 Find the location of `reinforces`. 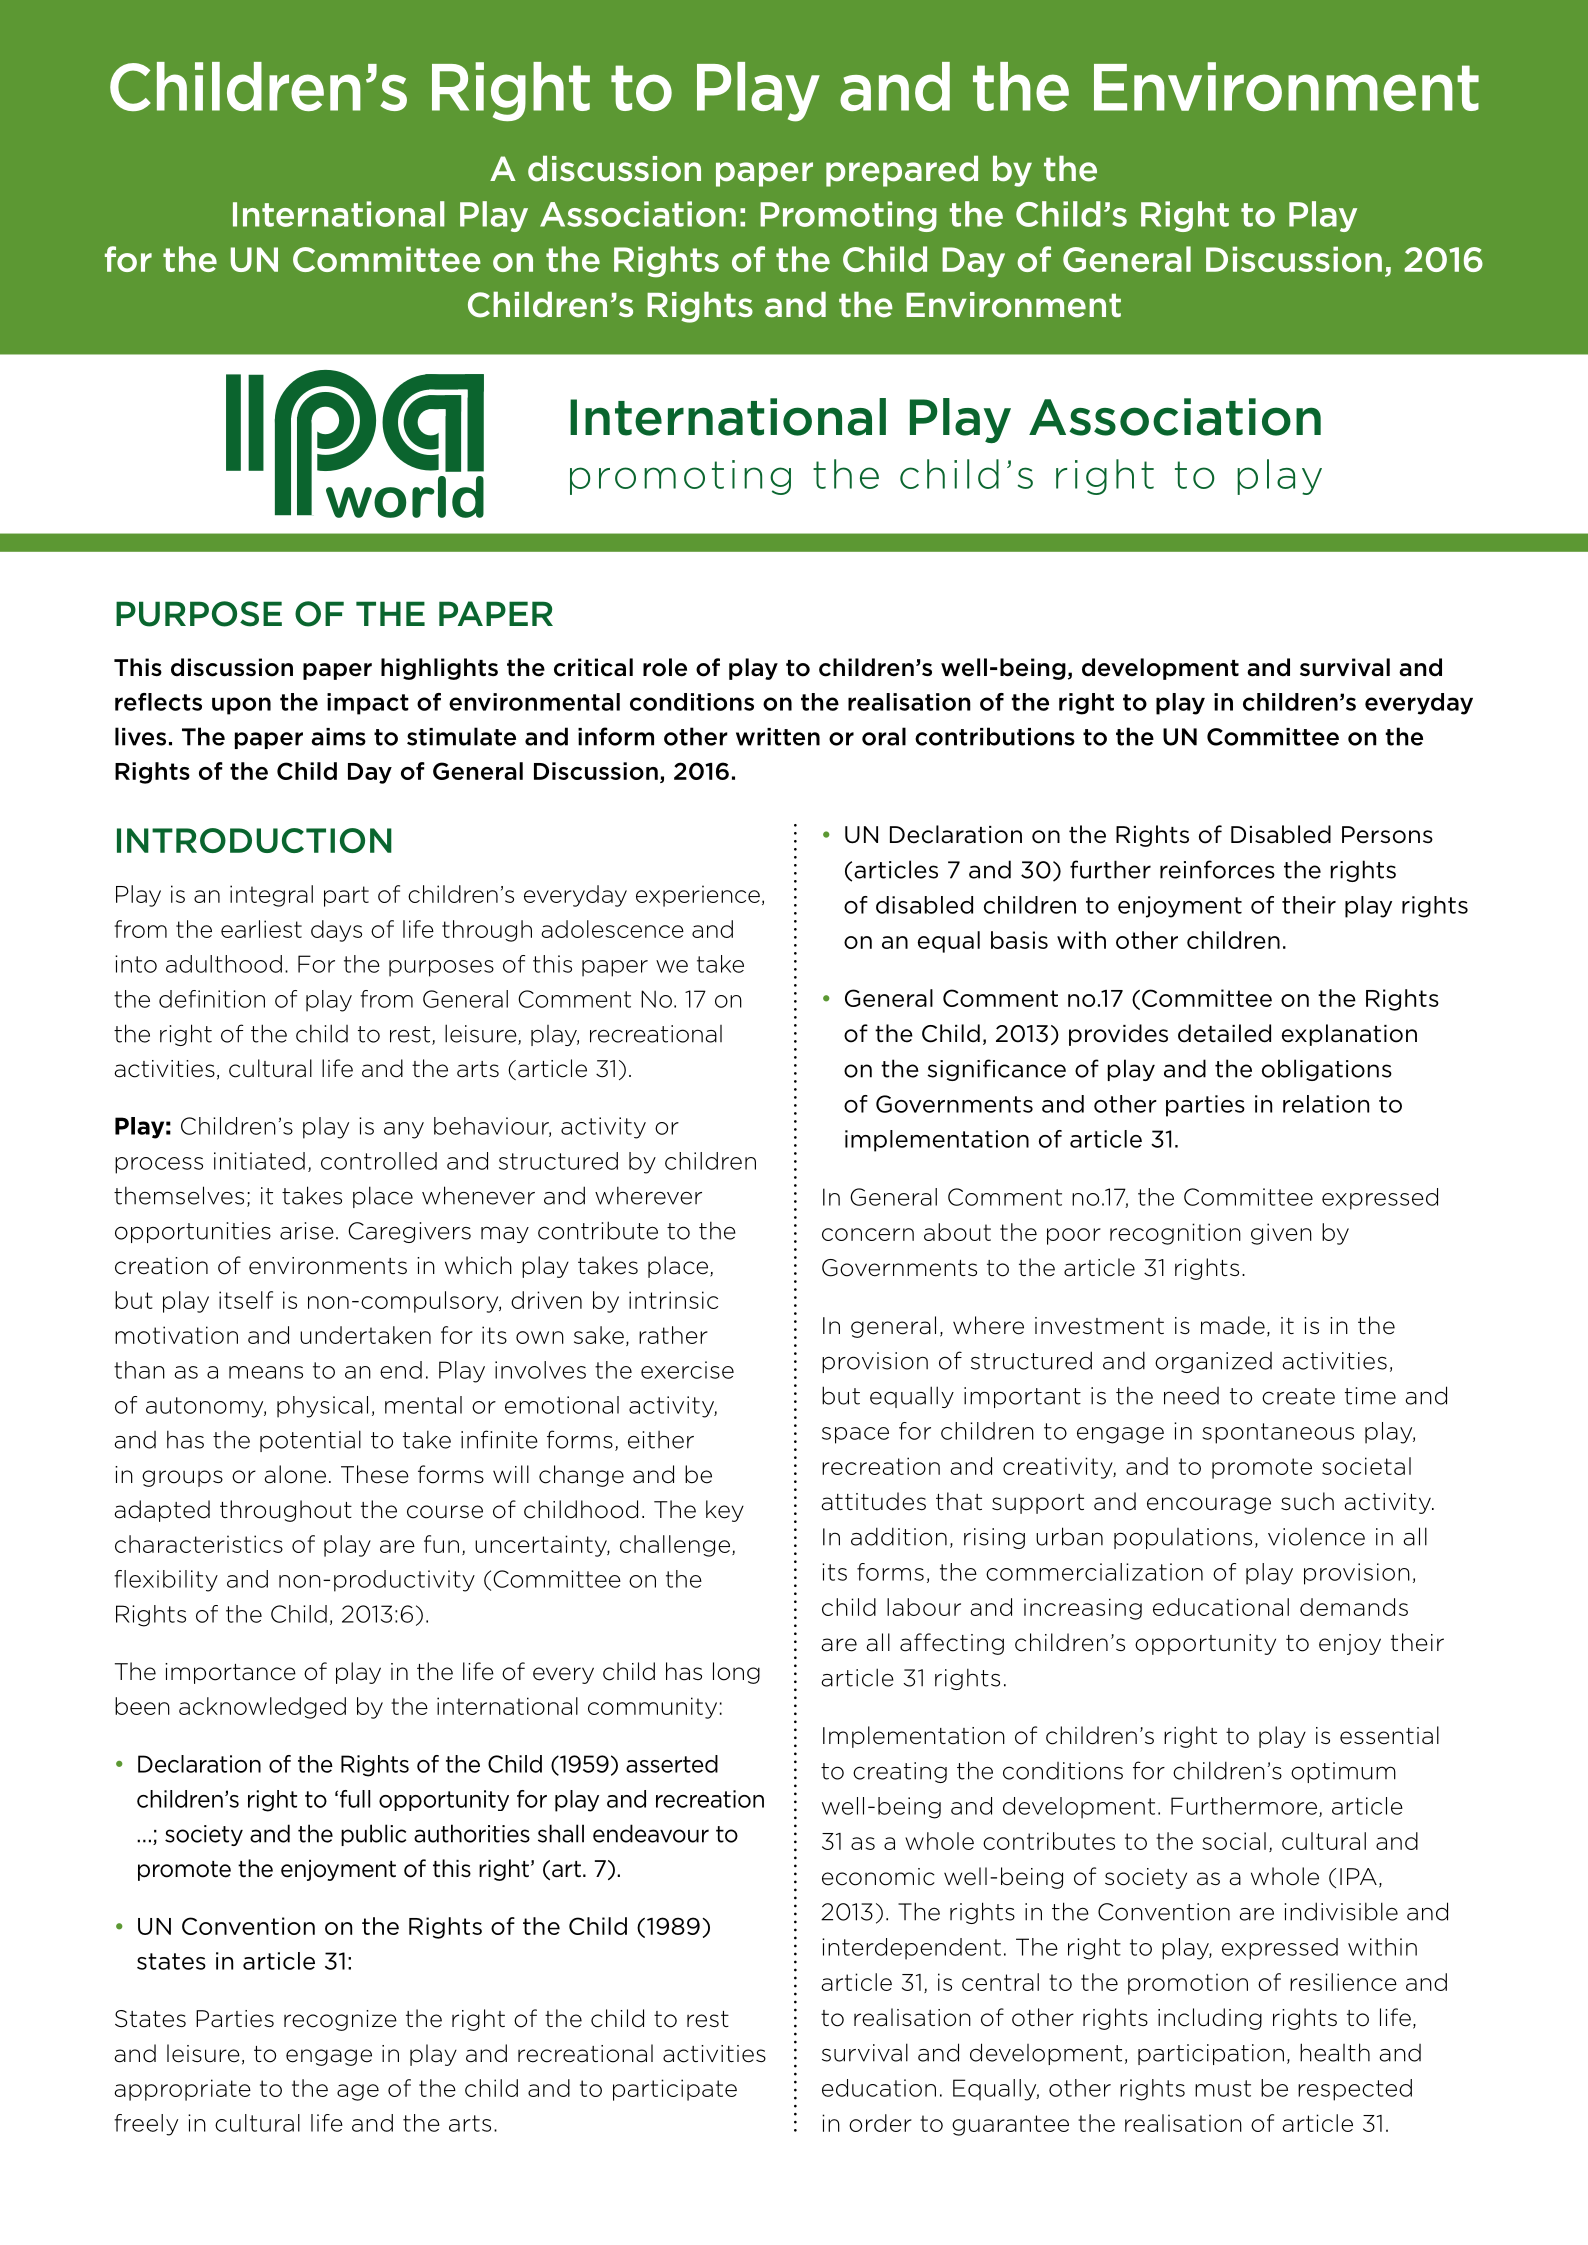

reinforces is located at coordinates (1217, 869).
